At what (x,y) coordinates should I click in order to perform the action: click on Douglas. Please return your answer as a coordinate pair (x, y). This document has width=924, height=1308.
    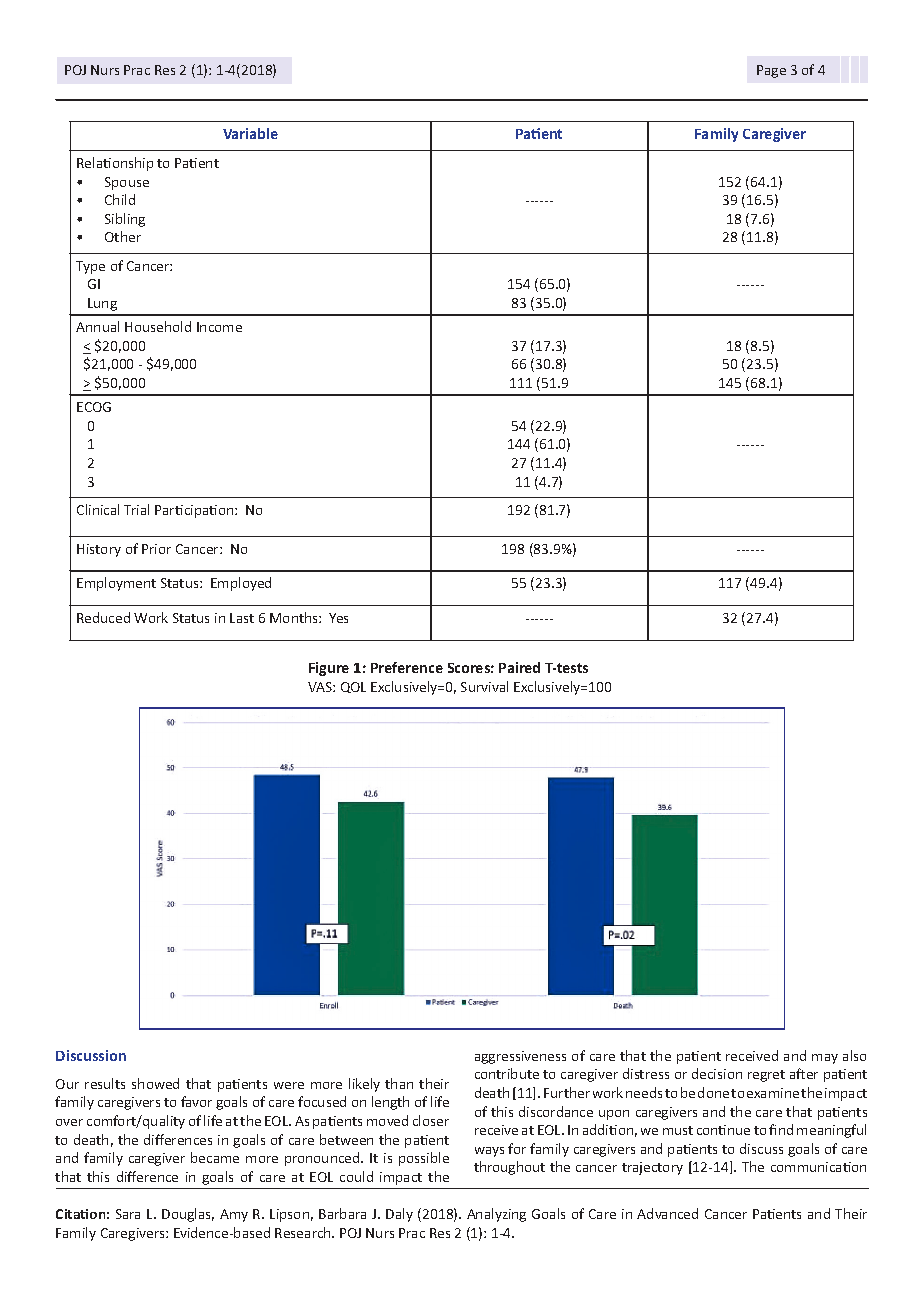
    Looking at the image, I should click on (188, 1215).
